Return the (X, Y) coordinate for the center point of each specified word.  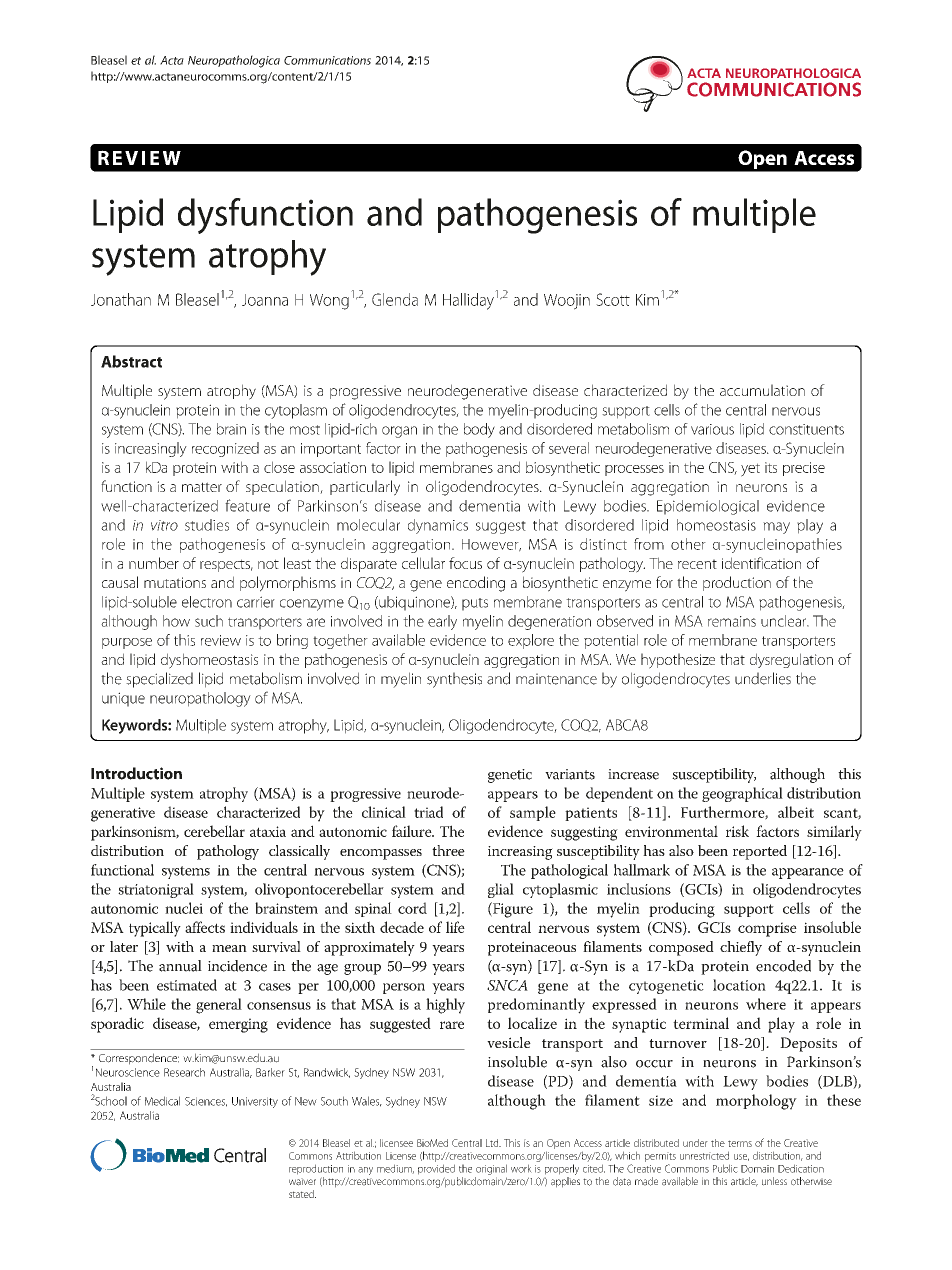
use (741, 1157)
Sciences (206, 1102)
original (491, 1169)
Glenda (395, 299)
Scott (613, 299)
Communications (327, 60)
